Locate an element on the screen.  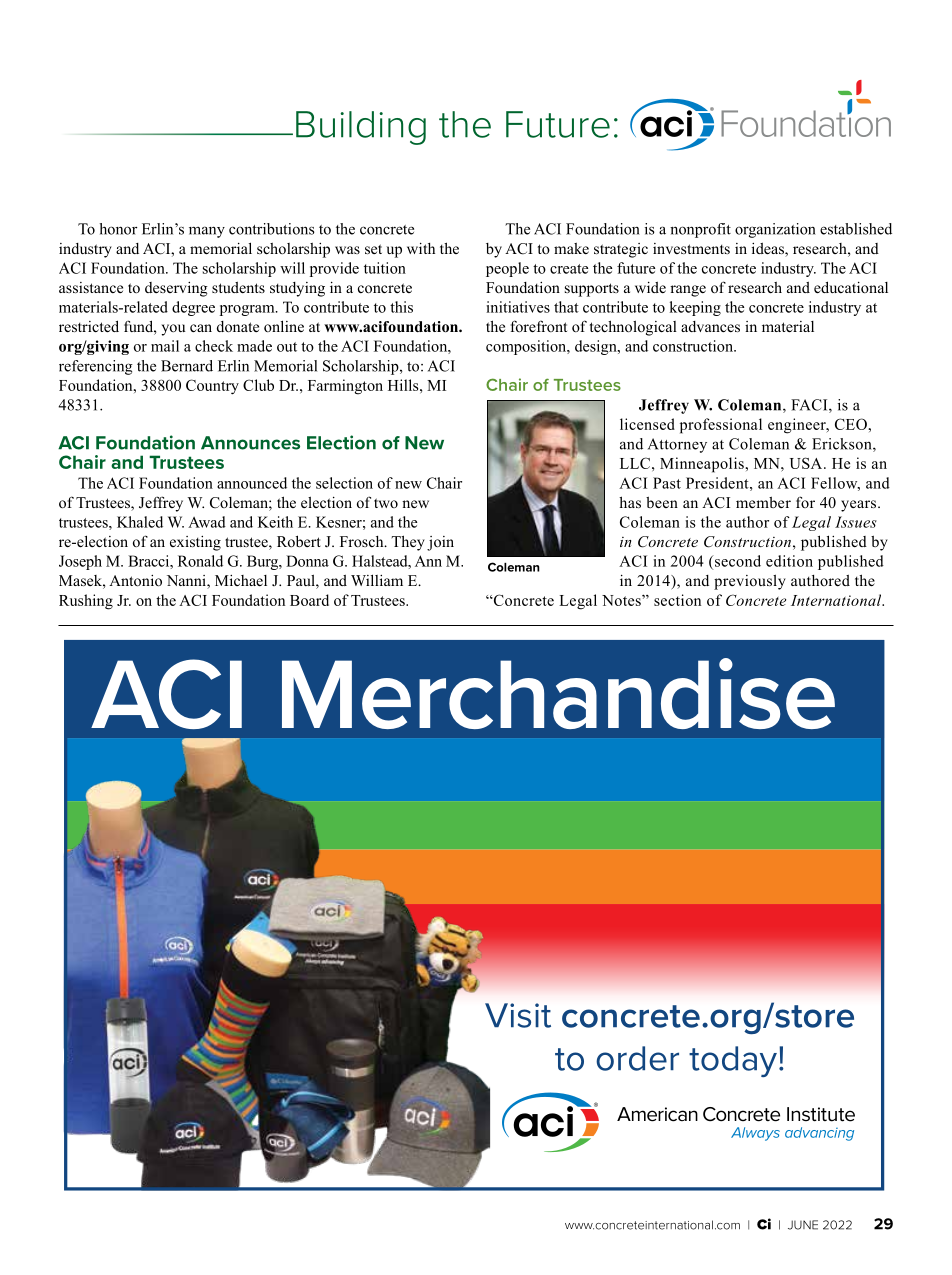
join is located at coordinates (440, 543).
